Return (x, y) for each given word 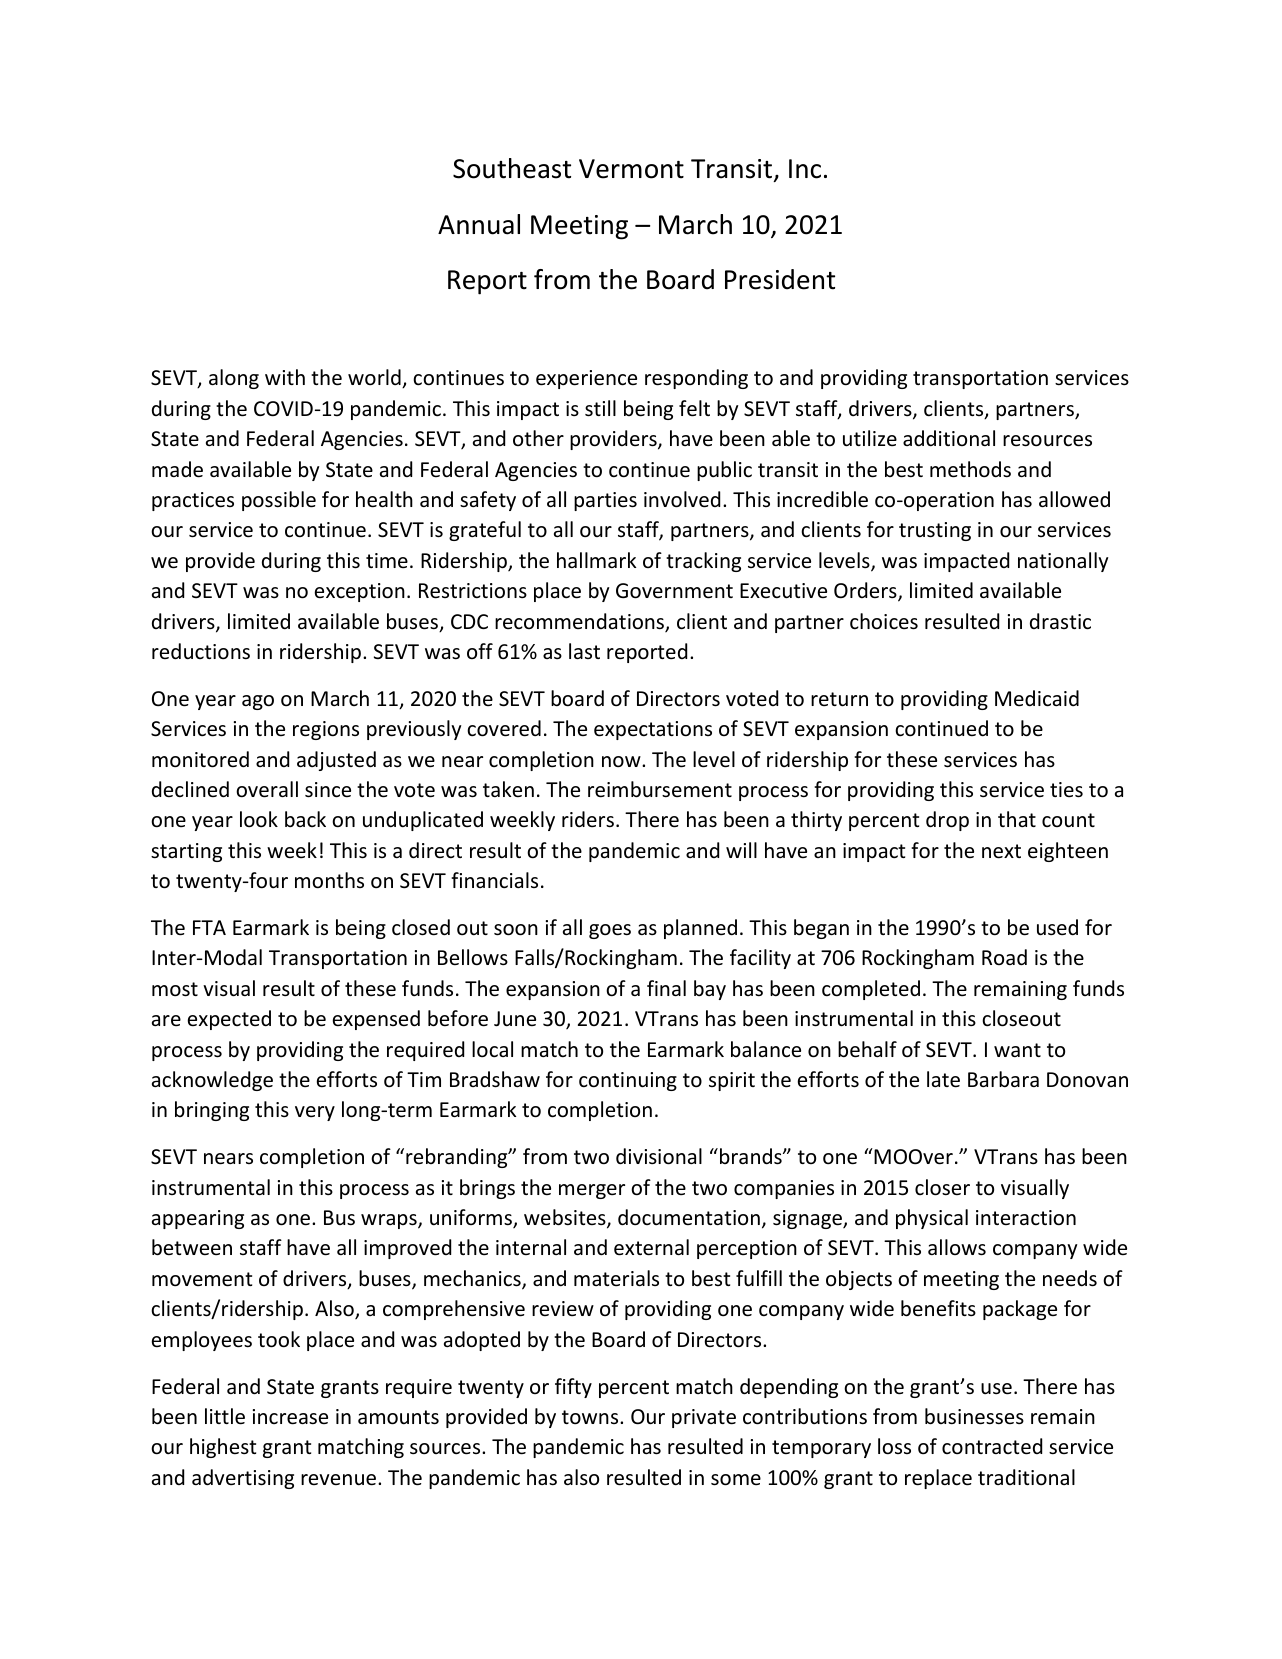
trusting (935, 531)
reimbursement (660, 789)
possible (279, 501)
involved (682, 499)
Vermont (631, 169)
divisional (659, 1156)
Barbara (1003, 1079)
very (315, 1113)
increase (290, 1417)
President (780, 279)
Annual (479, 224)
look (259, 819)
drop (947, 821)
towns (591, 1417)
